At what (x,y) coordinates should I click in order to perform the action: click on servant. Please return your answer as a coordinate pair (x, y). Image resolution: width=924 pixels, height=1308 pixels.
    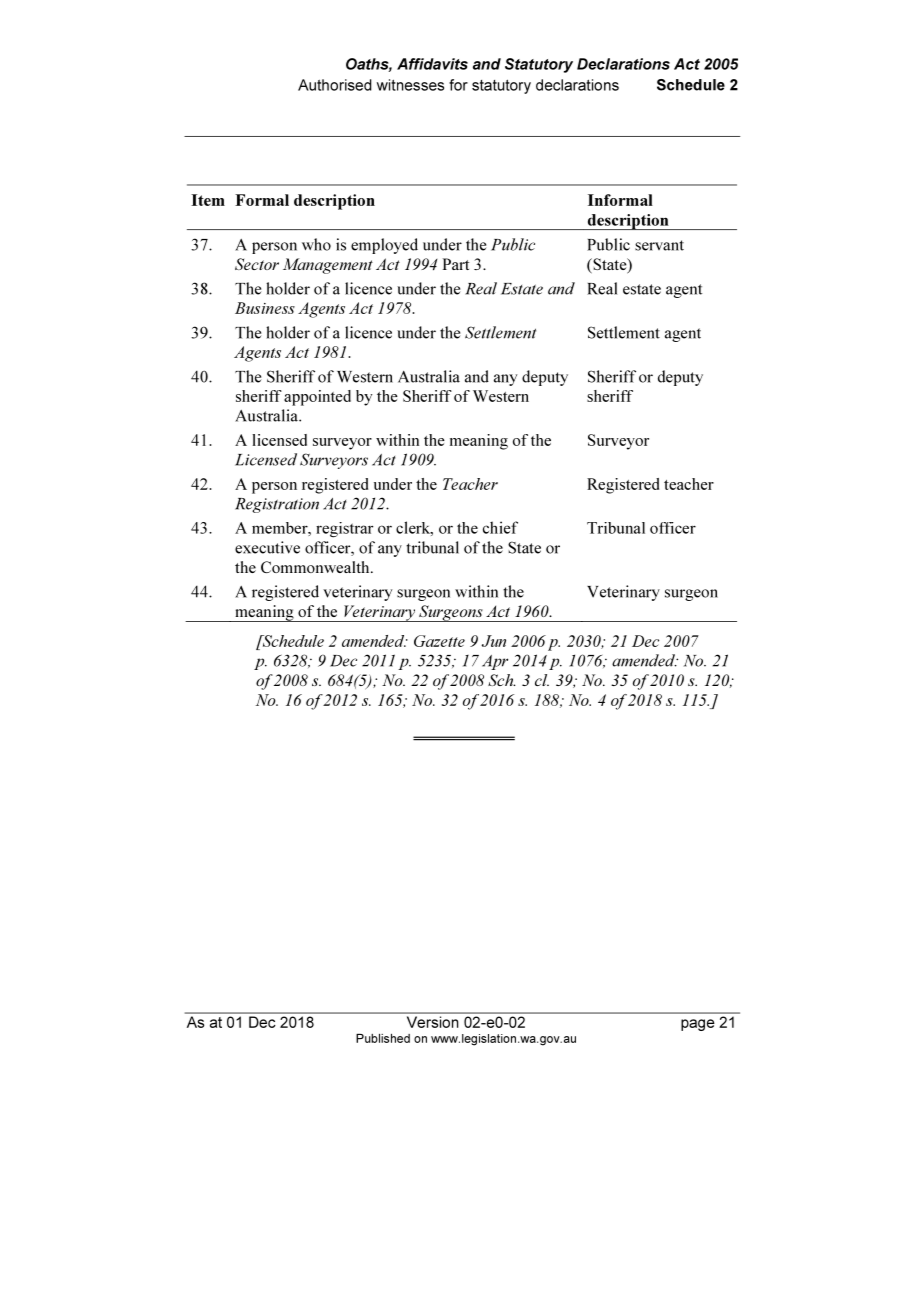
    Looking at the image, I should click on (659, 245).
